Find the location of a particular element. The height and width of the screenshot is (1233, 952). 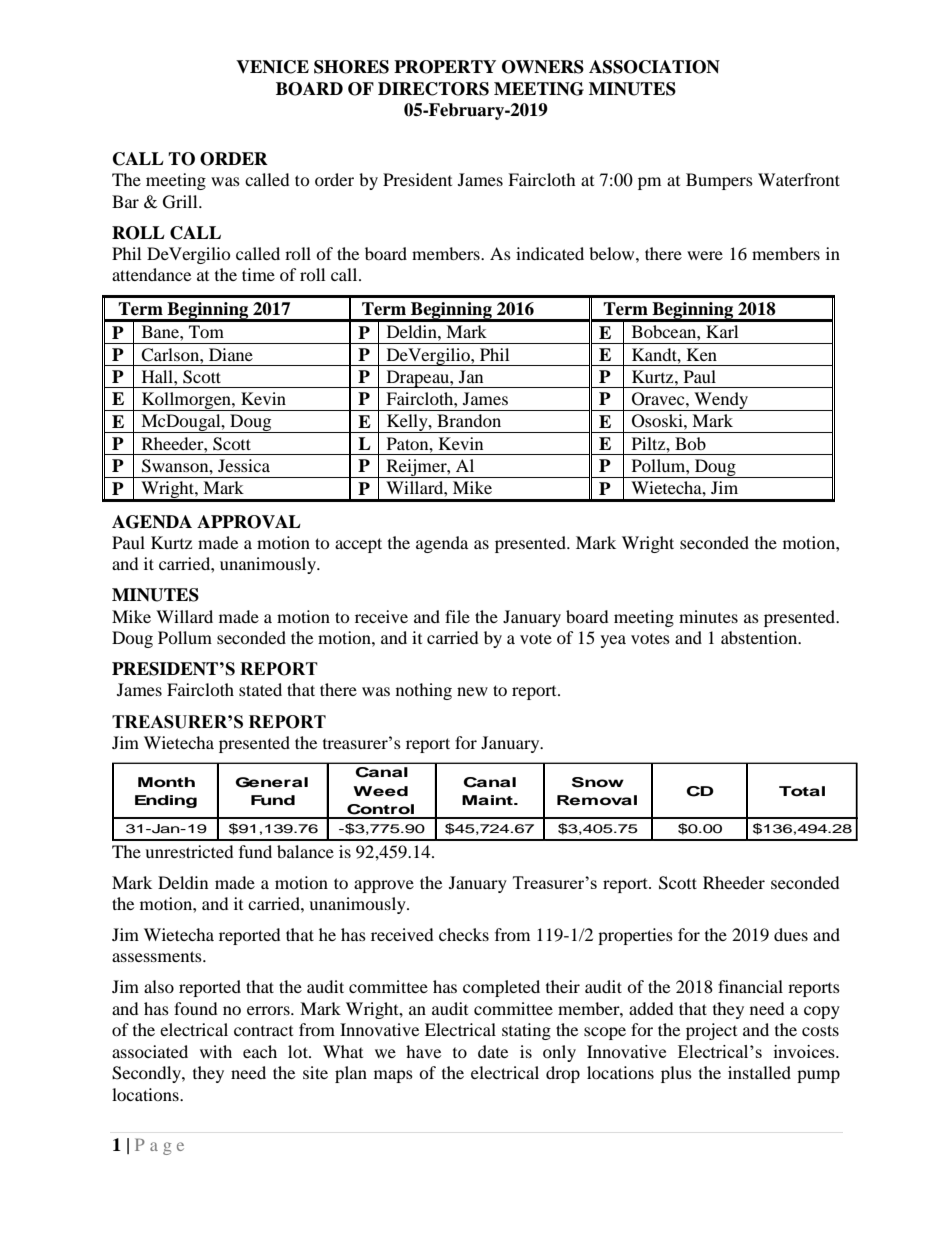

VENICE is located at coordinates (272, 67).
